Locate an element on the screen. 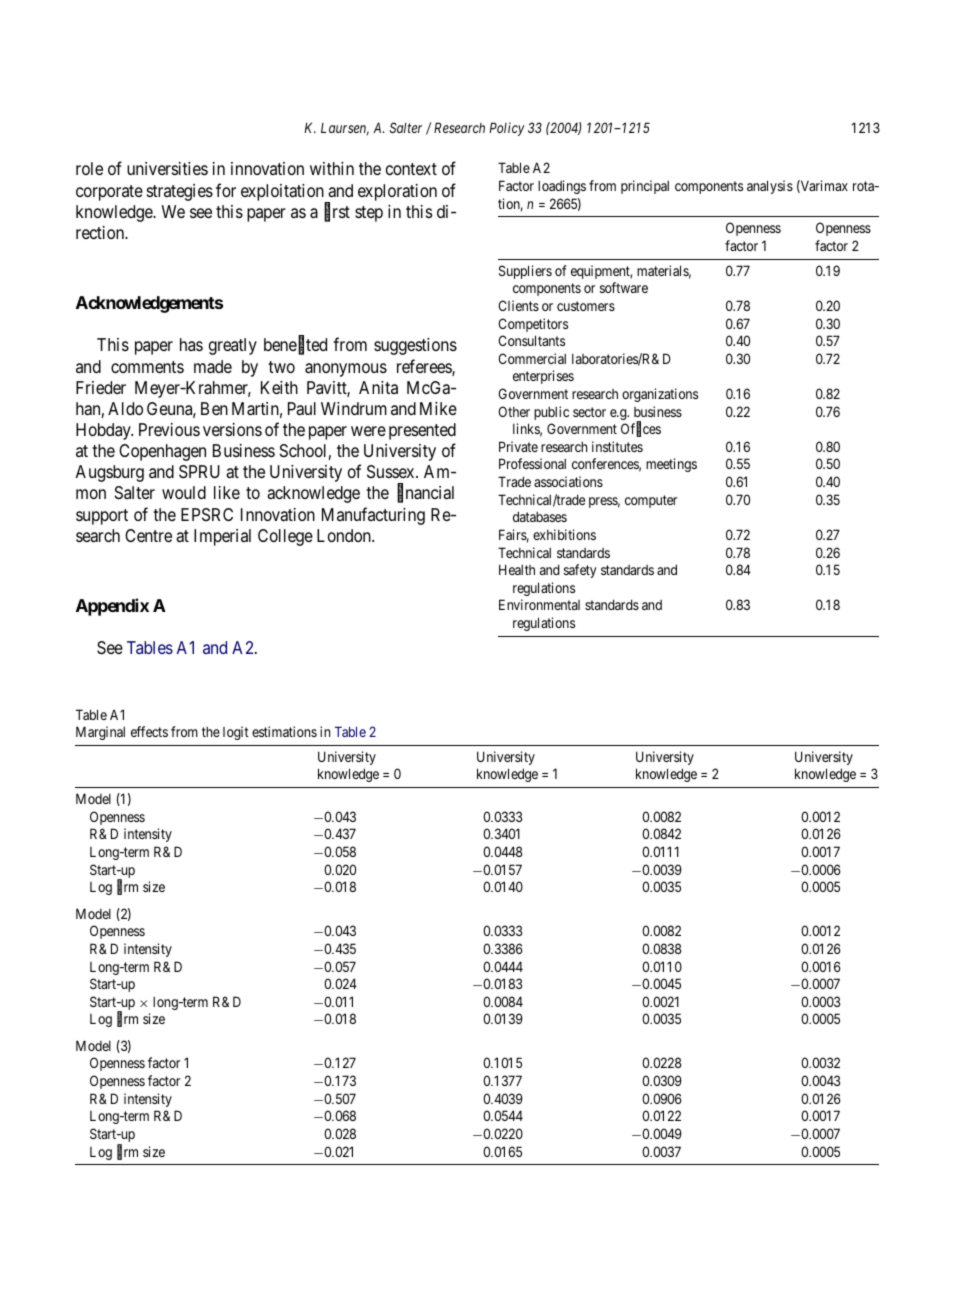 This screenshot has height=1312, width=962. Health is located at coordinates (517, 569).
